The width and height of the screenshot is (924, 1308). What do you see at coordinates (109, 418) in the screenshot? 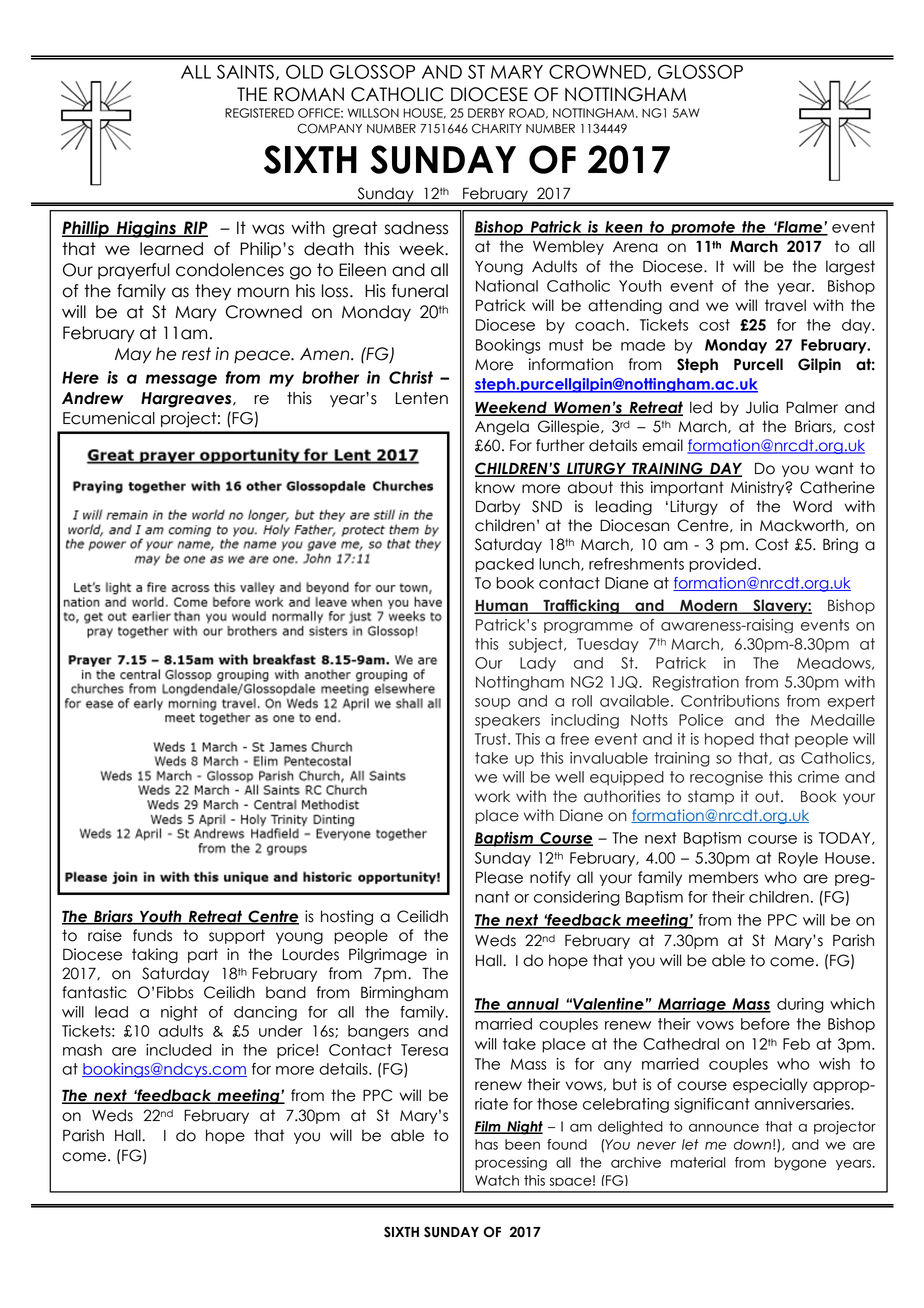
I see `Ecumenical` at bounding box center [109, 418].
